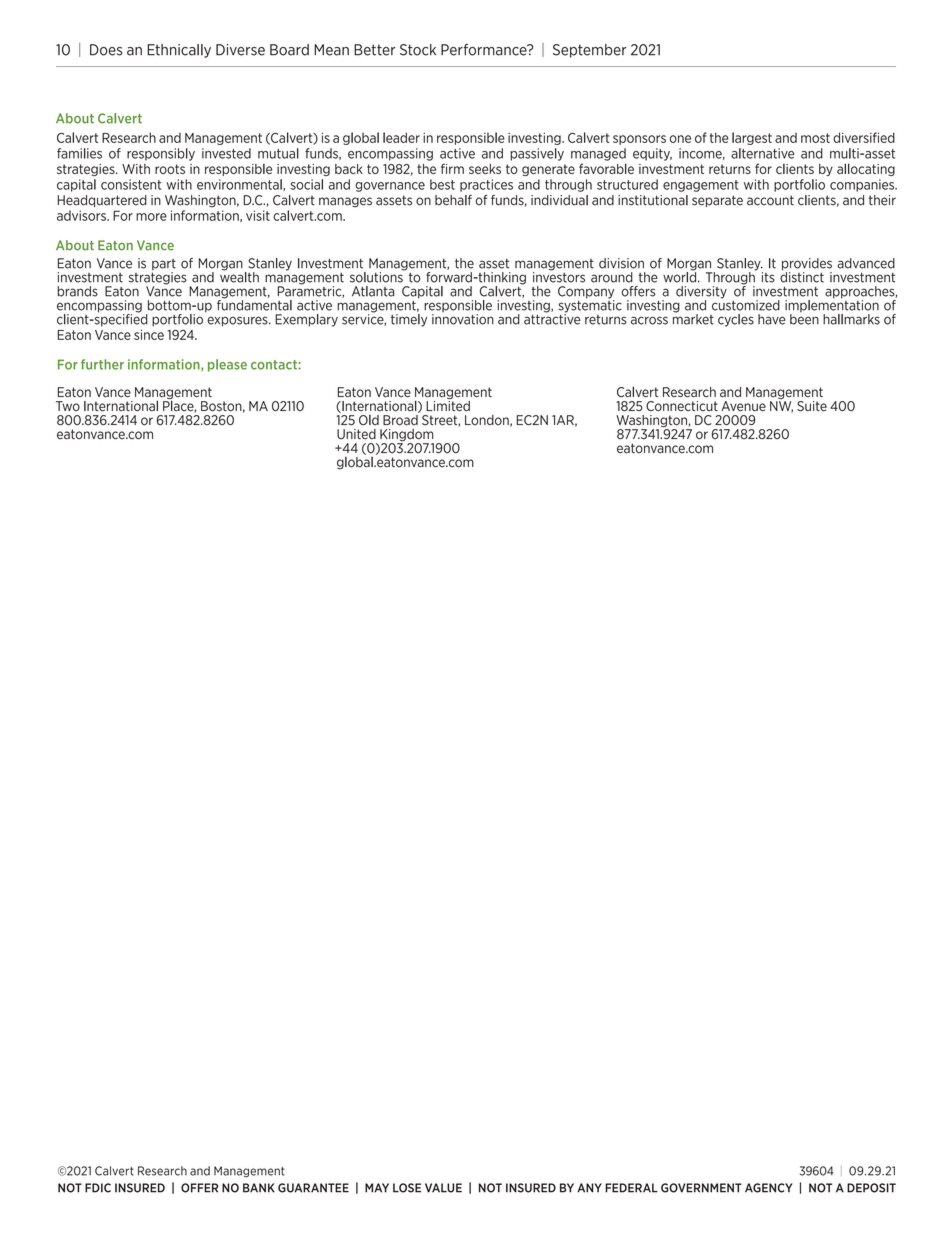 The image size is (952, 1233). What do you see at coordinates (179, 51) in the image?
I see `Ethnically` at bounding box center [179, 51].
